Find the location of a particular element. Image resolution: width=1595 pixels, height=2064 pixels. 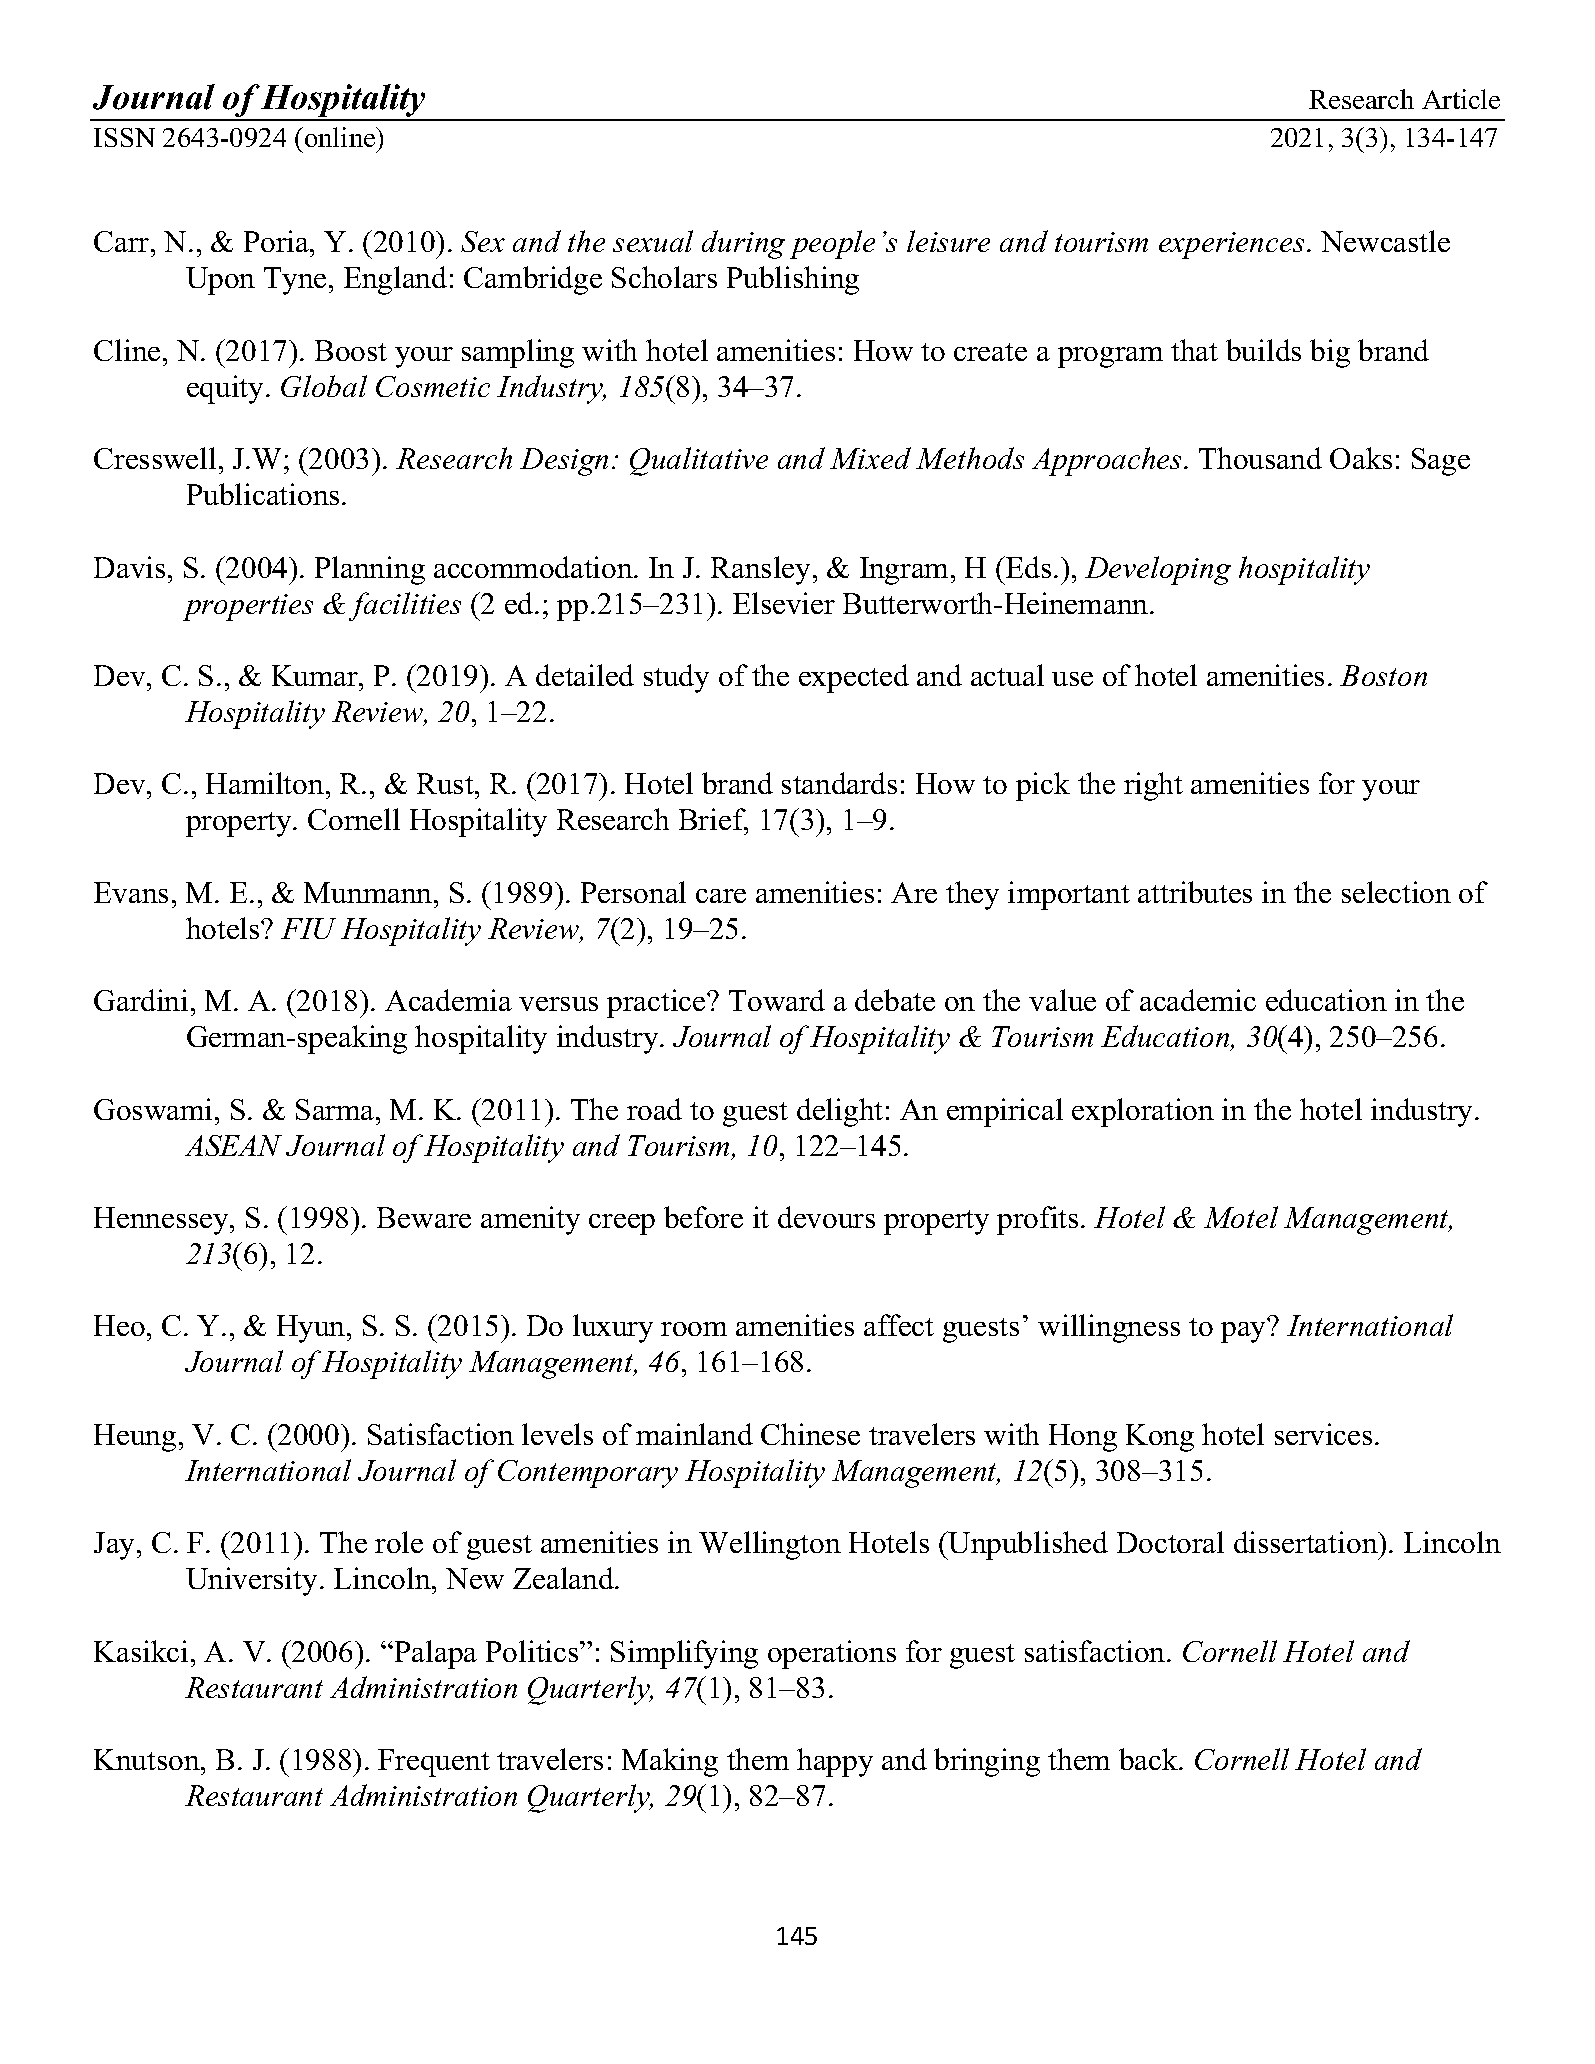

Chinese is located at coordinates (810, 1434).
